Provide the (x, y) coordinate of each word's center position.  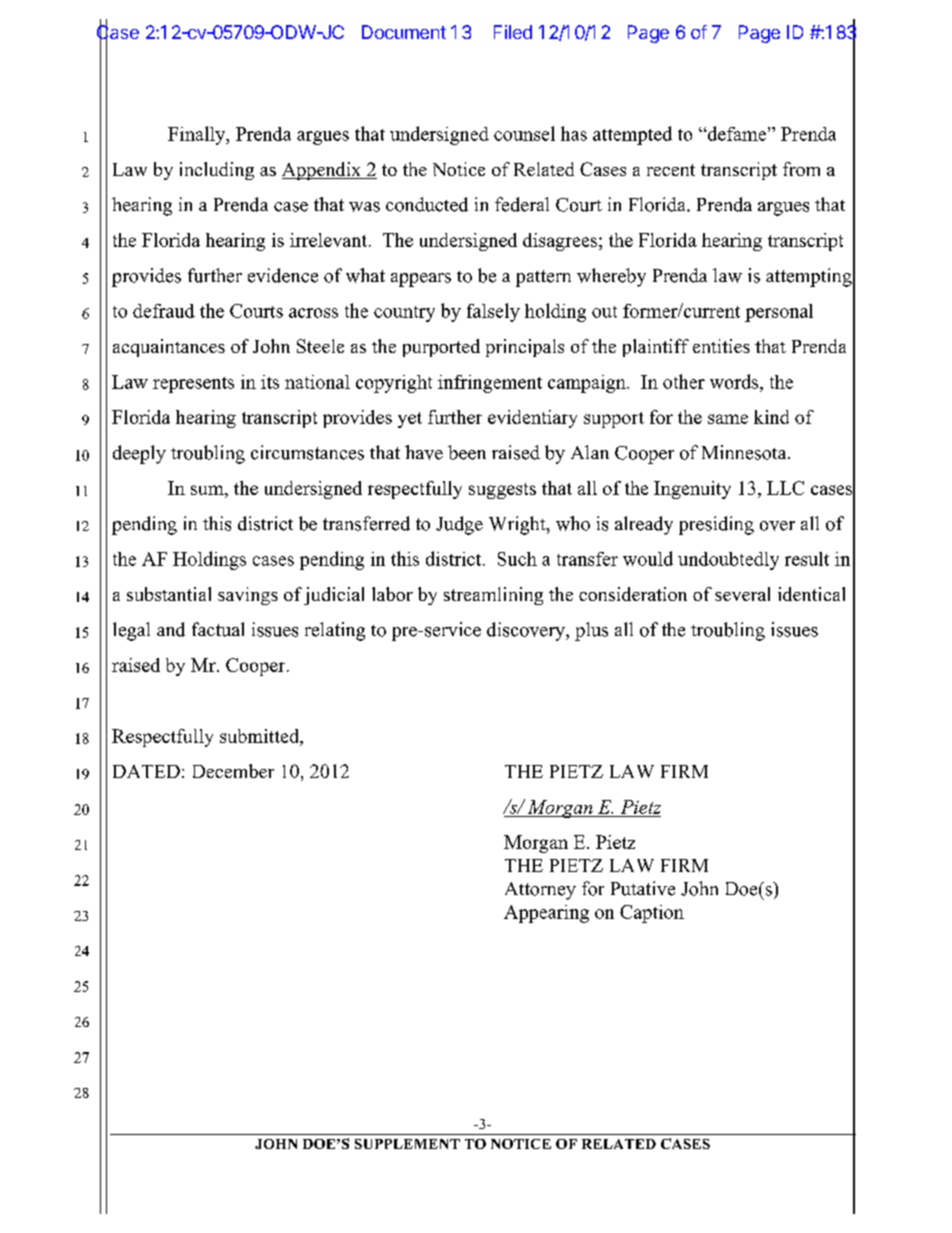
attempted (632, 135)
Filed (513, 32)
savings (248, 596)
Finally (198, 135)
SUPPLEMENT (407, 1144)
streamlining (493, 596)
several (742, 594)
